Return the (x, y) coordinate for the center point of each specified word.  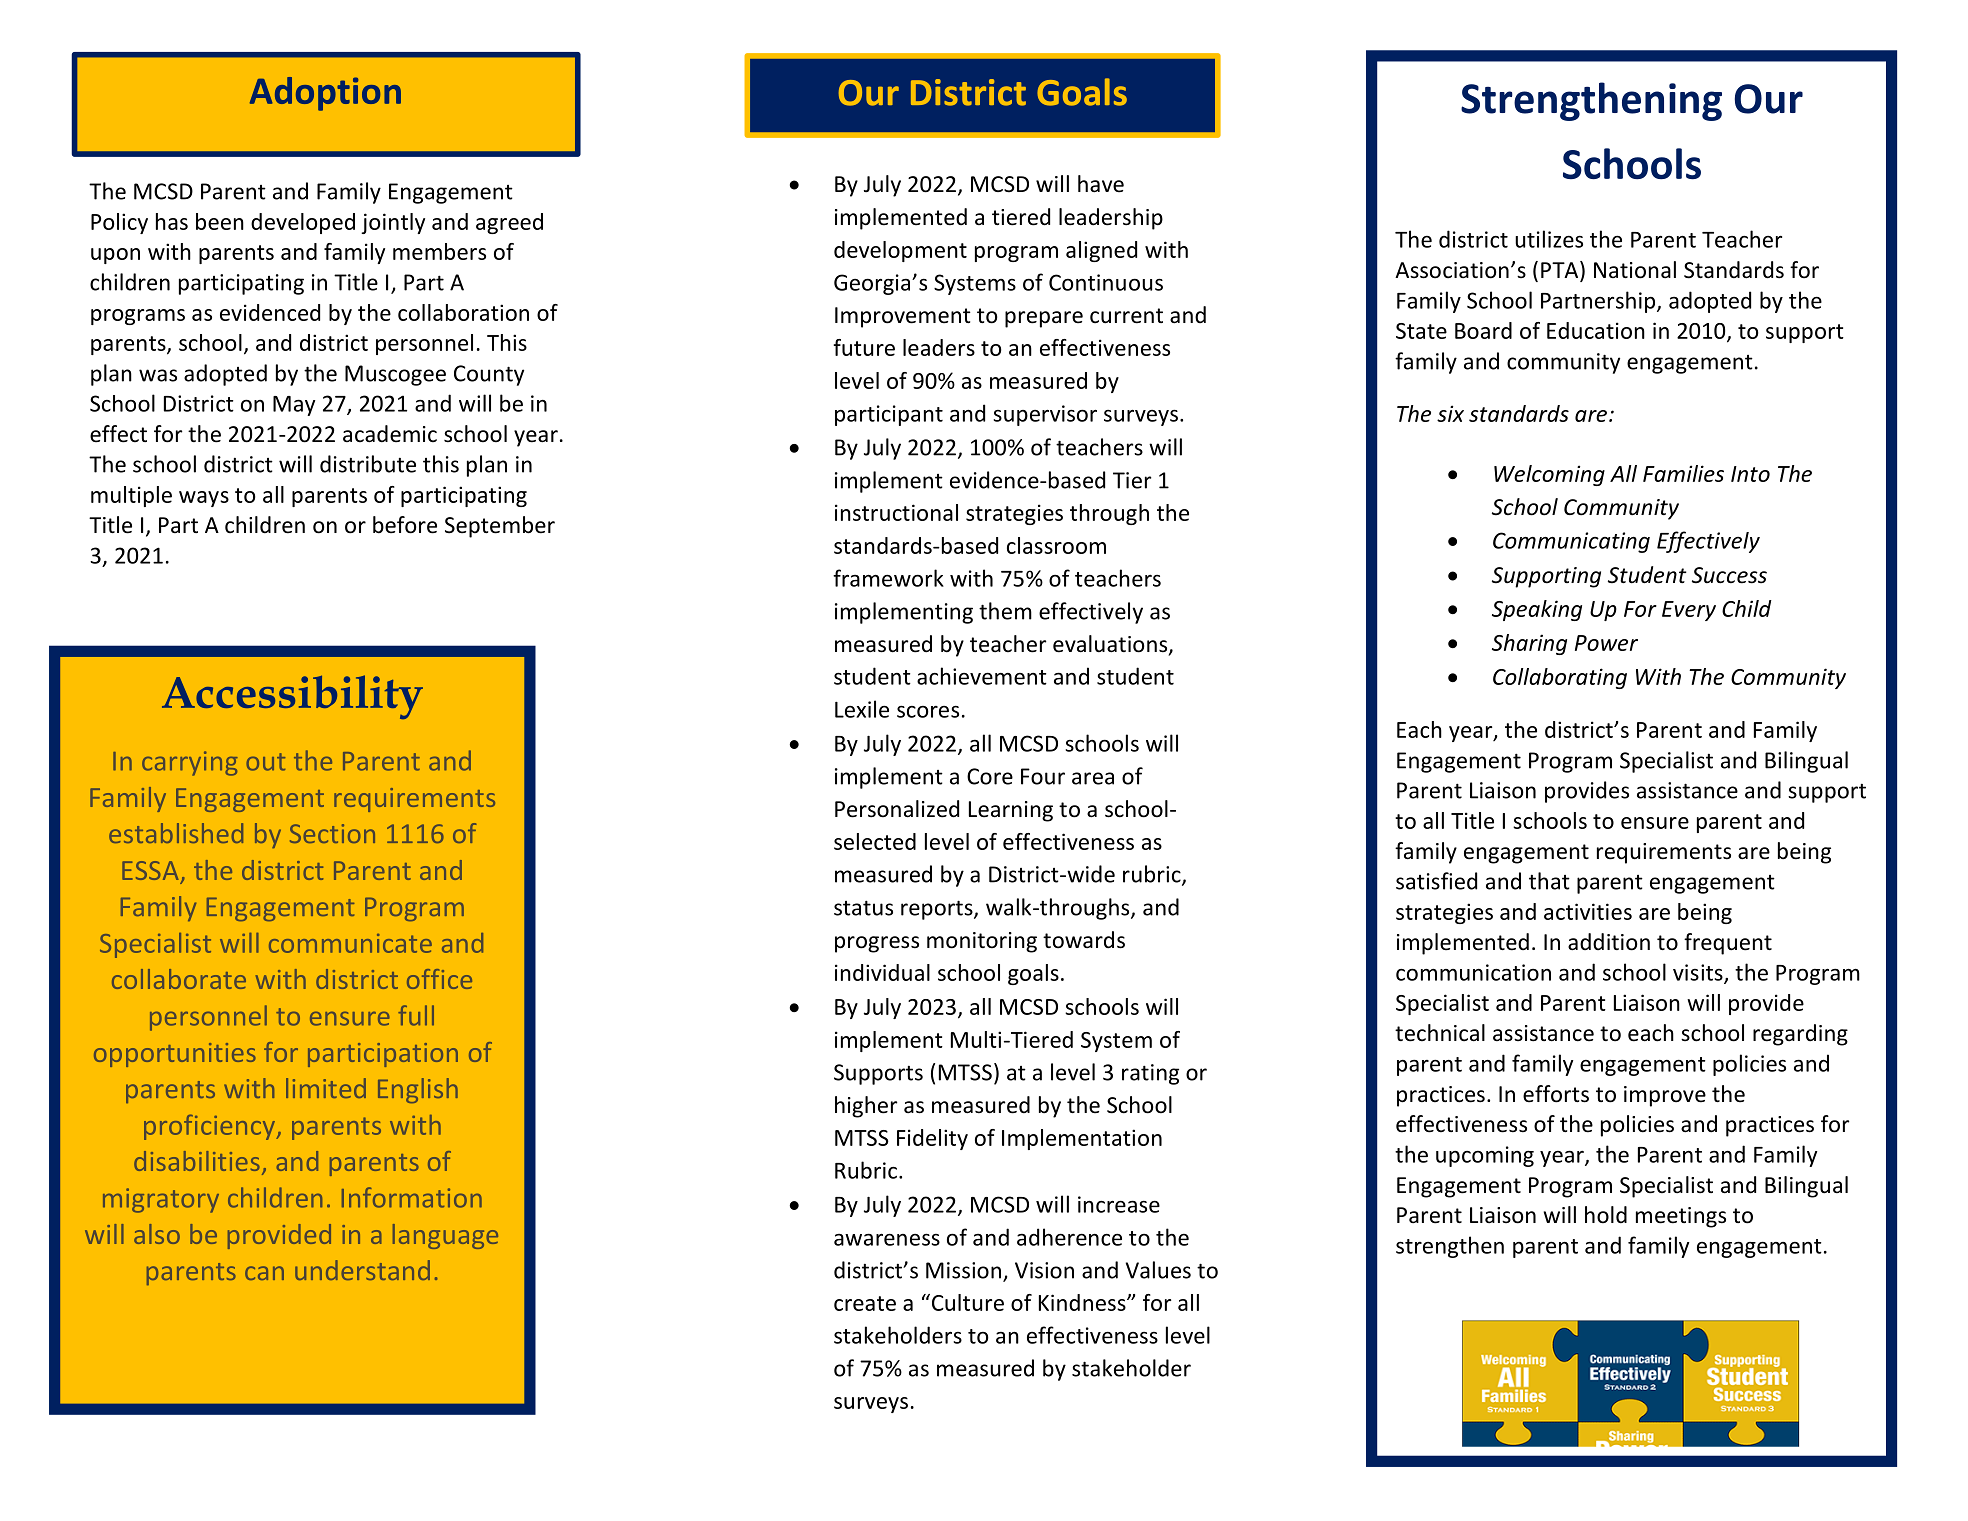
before (405, 525)
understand (362, 1270)
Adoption (325, 94)
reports (938, 910)
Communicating (1571, 542)
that (1549, 881)
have (1101, 184)
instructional (896, 512)
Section (332, 833)
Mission (963, 1270)
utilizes (1549, 239)
